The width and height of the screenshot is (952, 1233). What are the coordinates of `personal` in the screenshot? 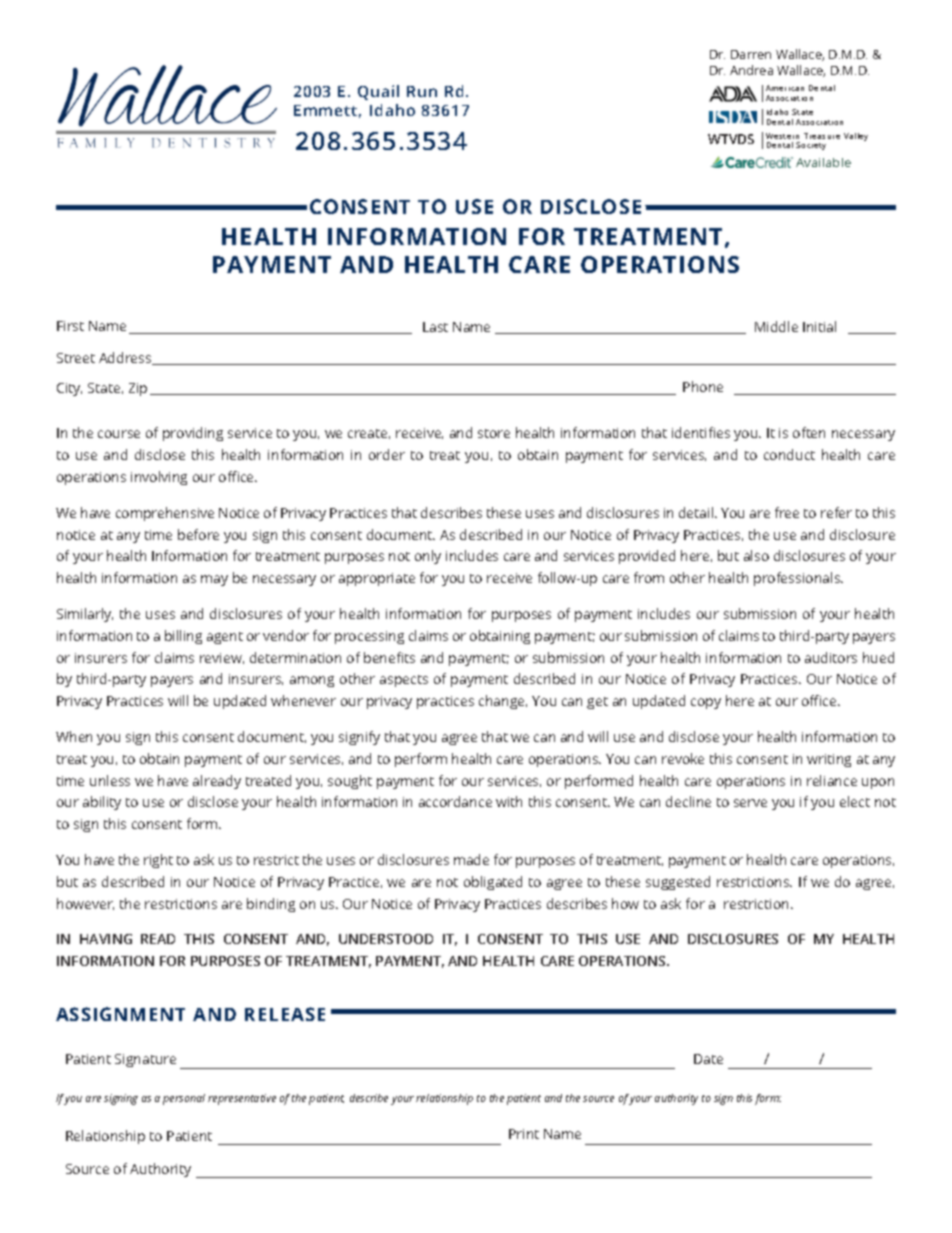 It's located at (184, 1099).
